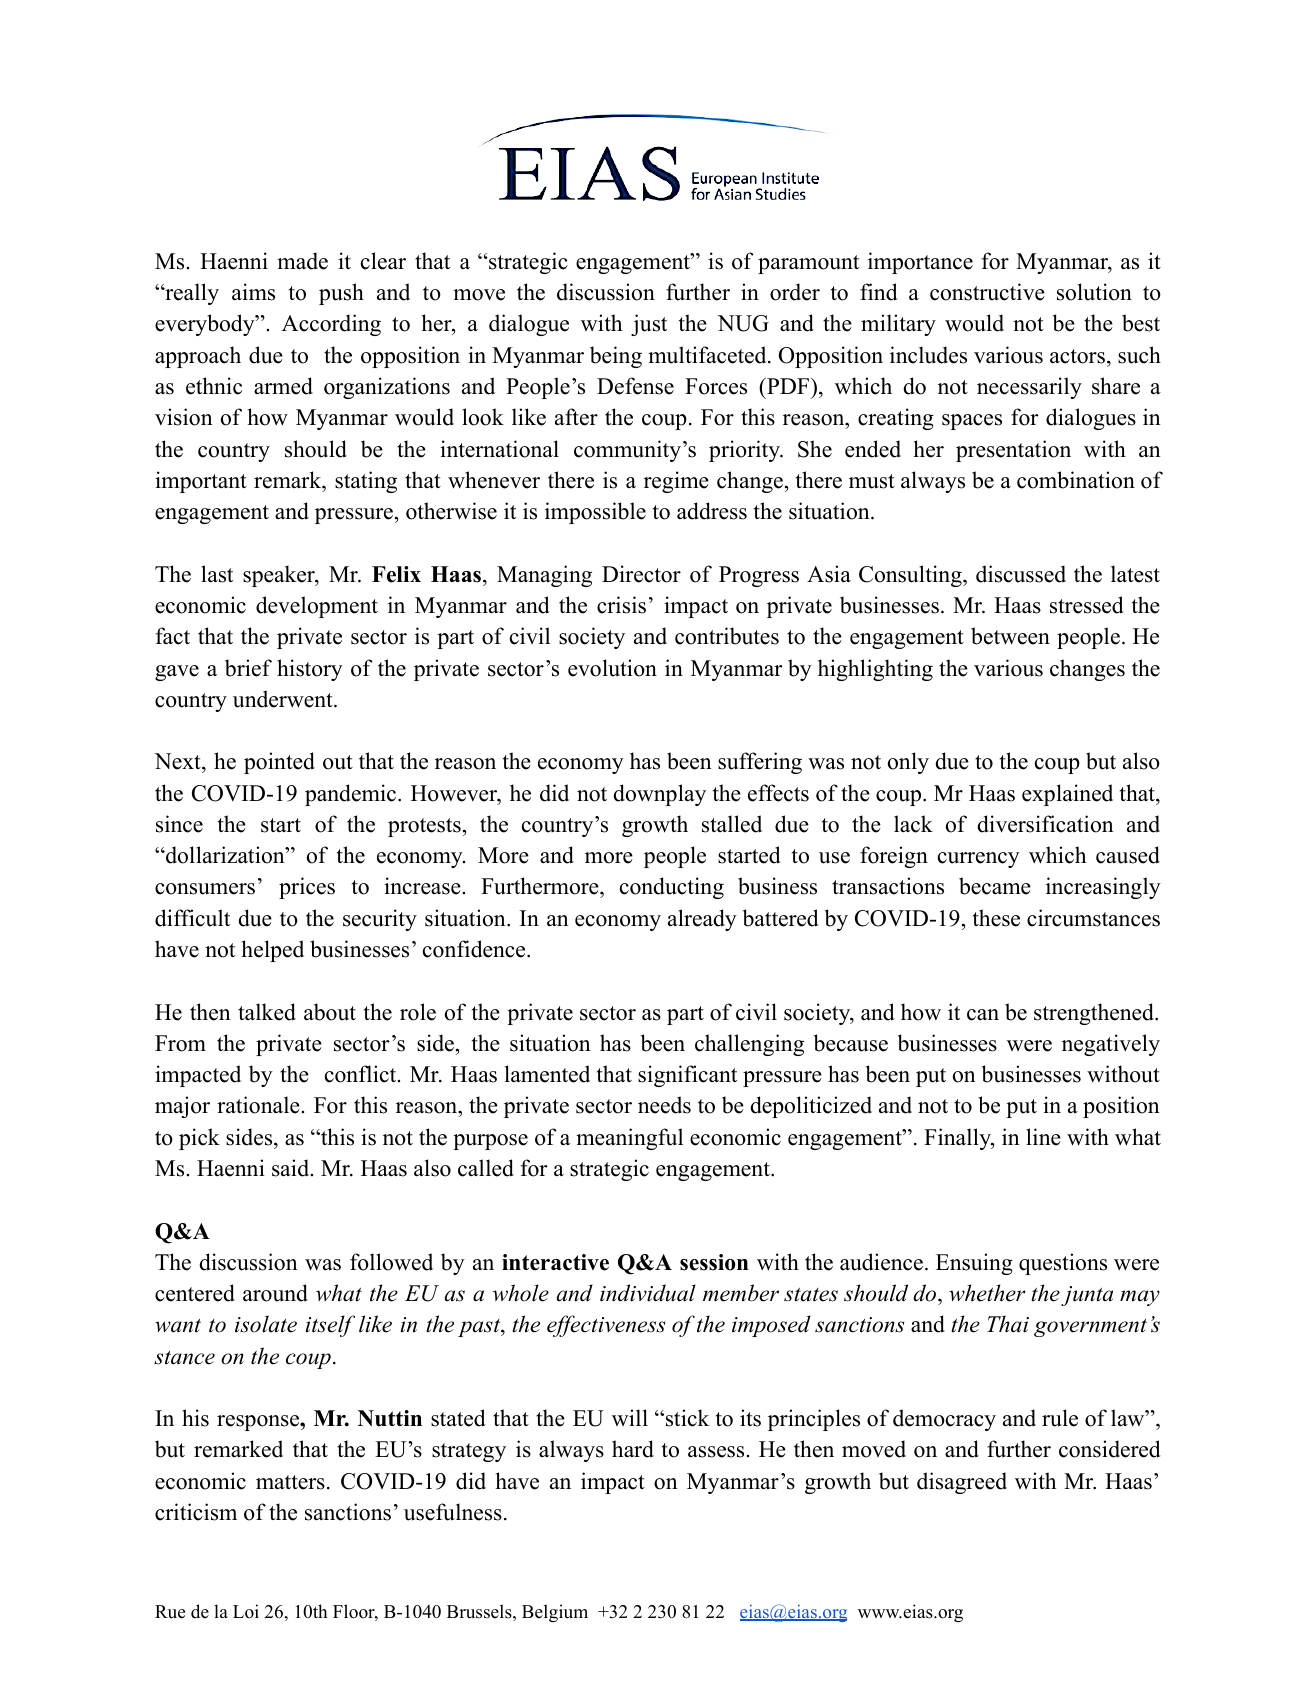 The image size is (1316, 1703). Describe the element at coordinates (253, 292) in the screenshot. I see `aims` at that location.
